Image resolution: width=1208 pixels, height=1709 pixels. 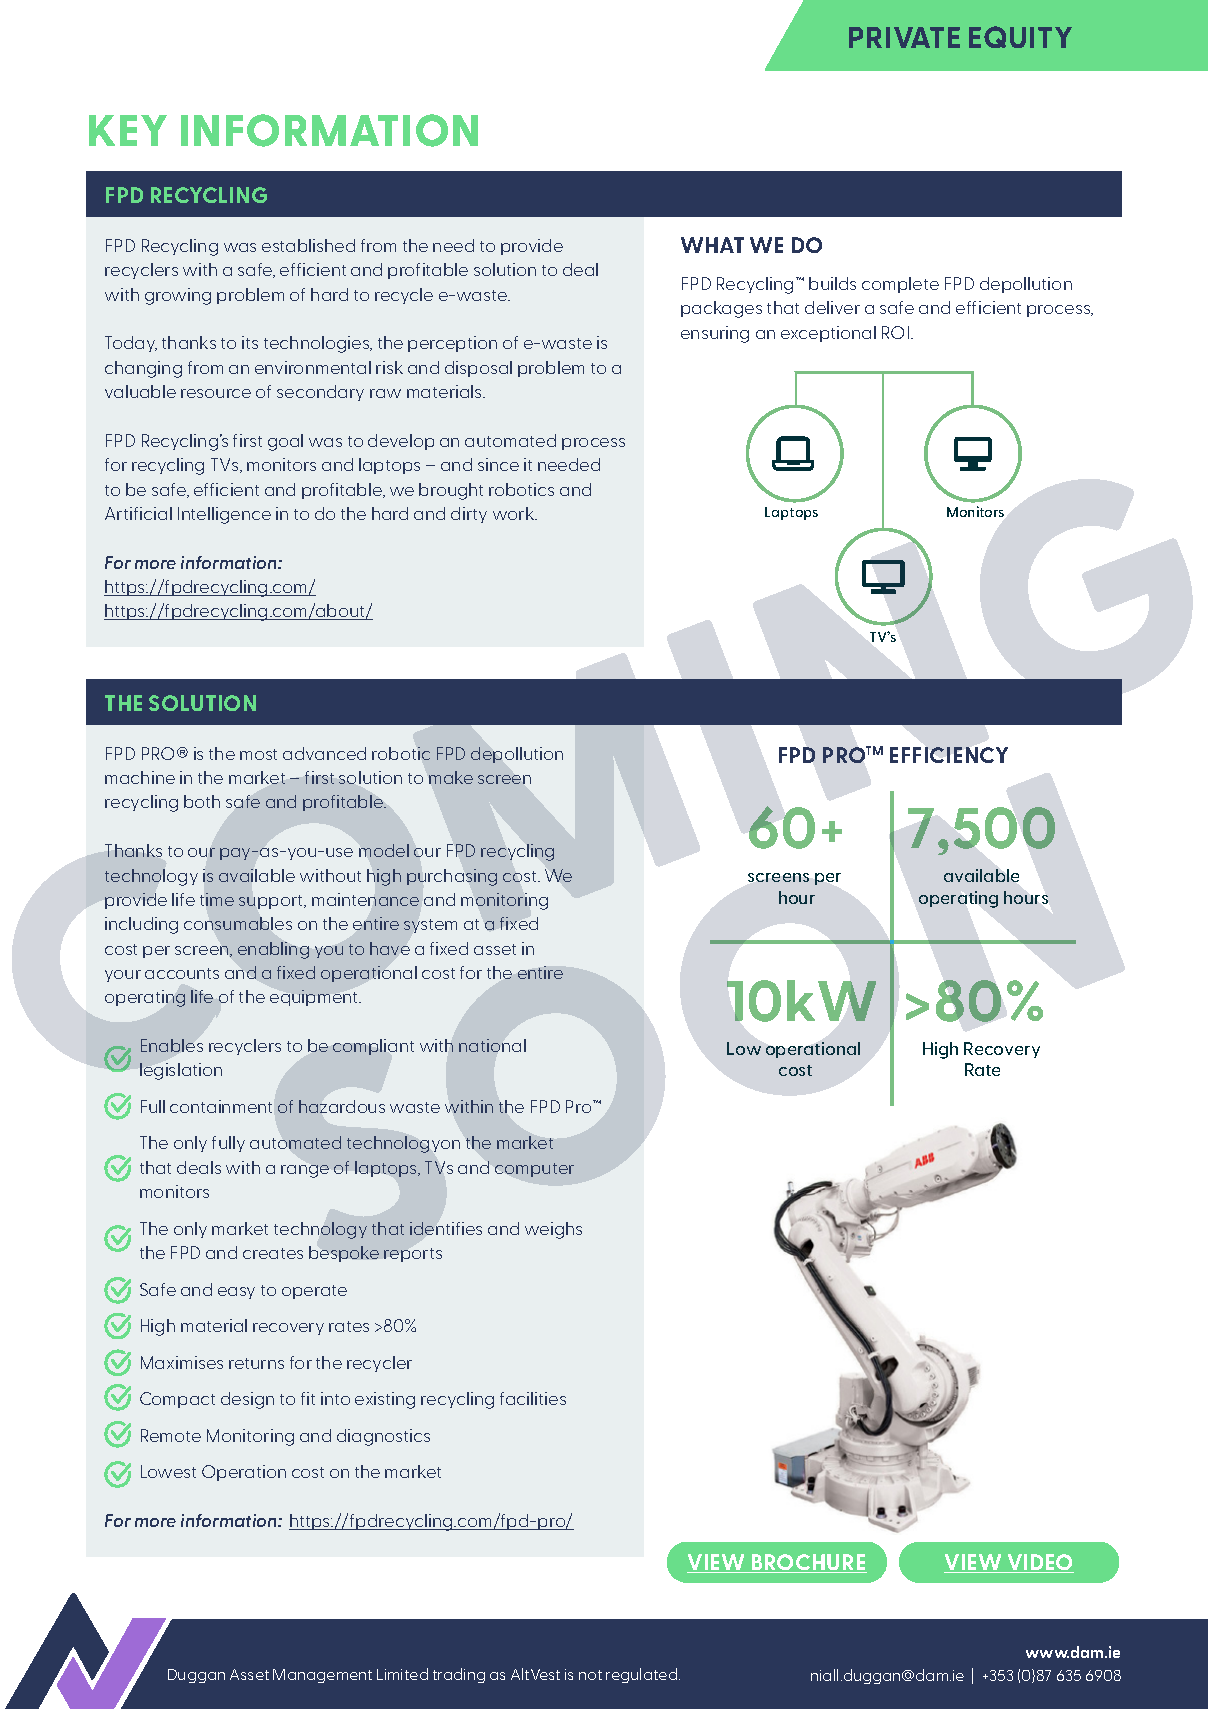 What do you see at coordinates (452, 877) in the screenshot?
I see `purchasing` at bounding box center [452, 877].
